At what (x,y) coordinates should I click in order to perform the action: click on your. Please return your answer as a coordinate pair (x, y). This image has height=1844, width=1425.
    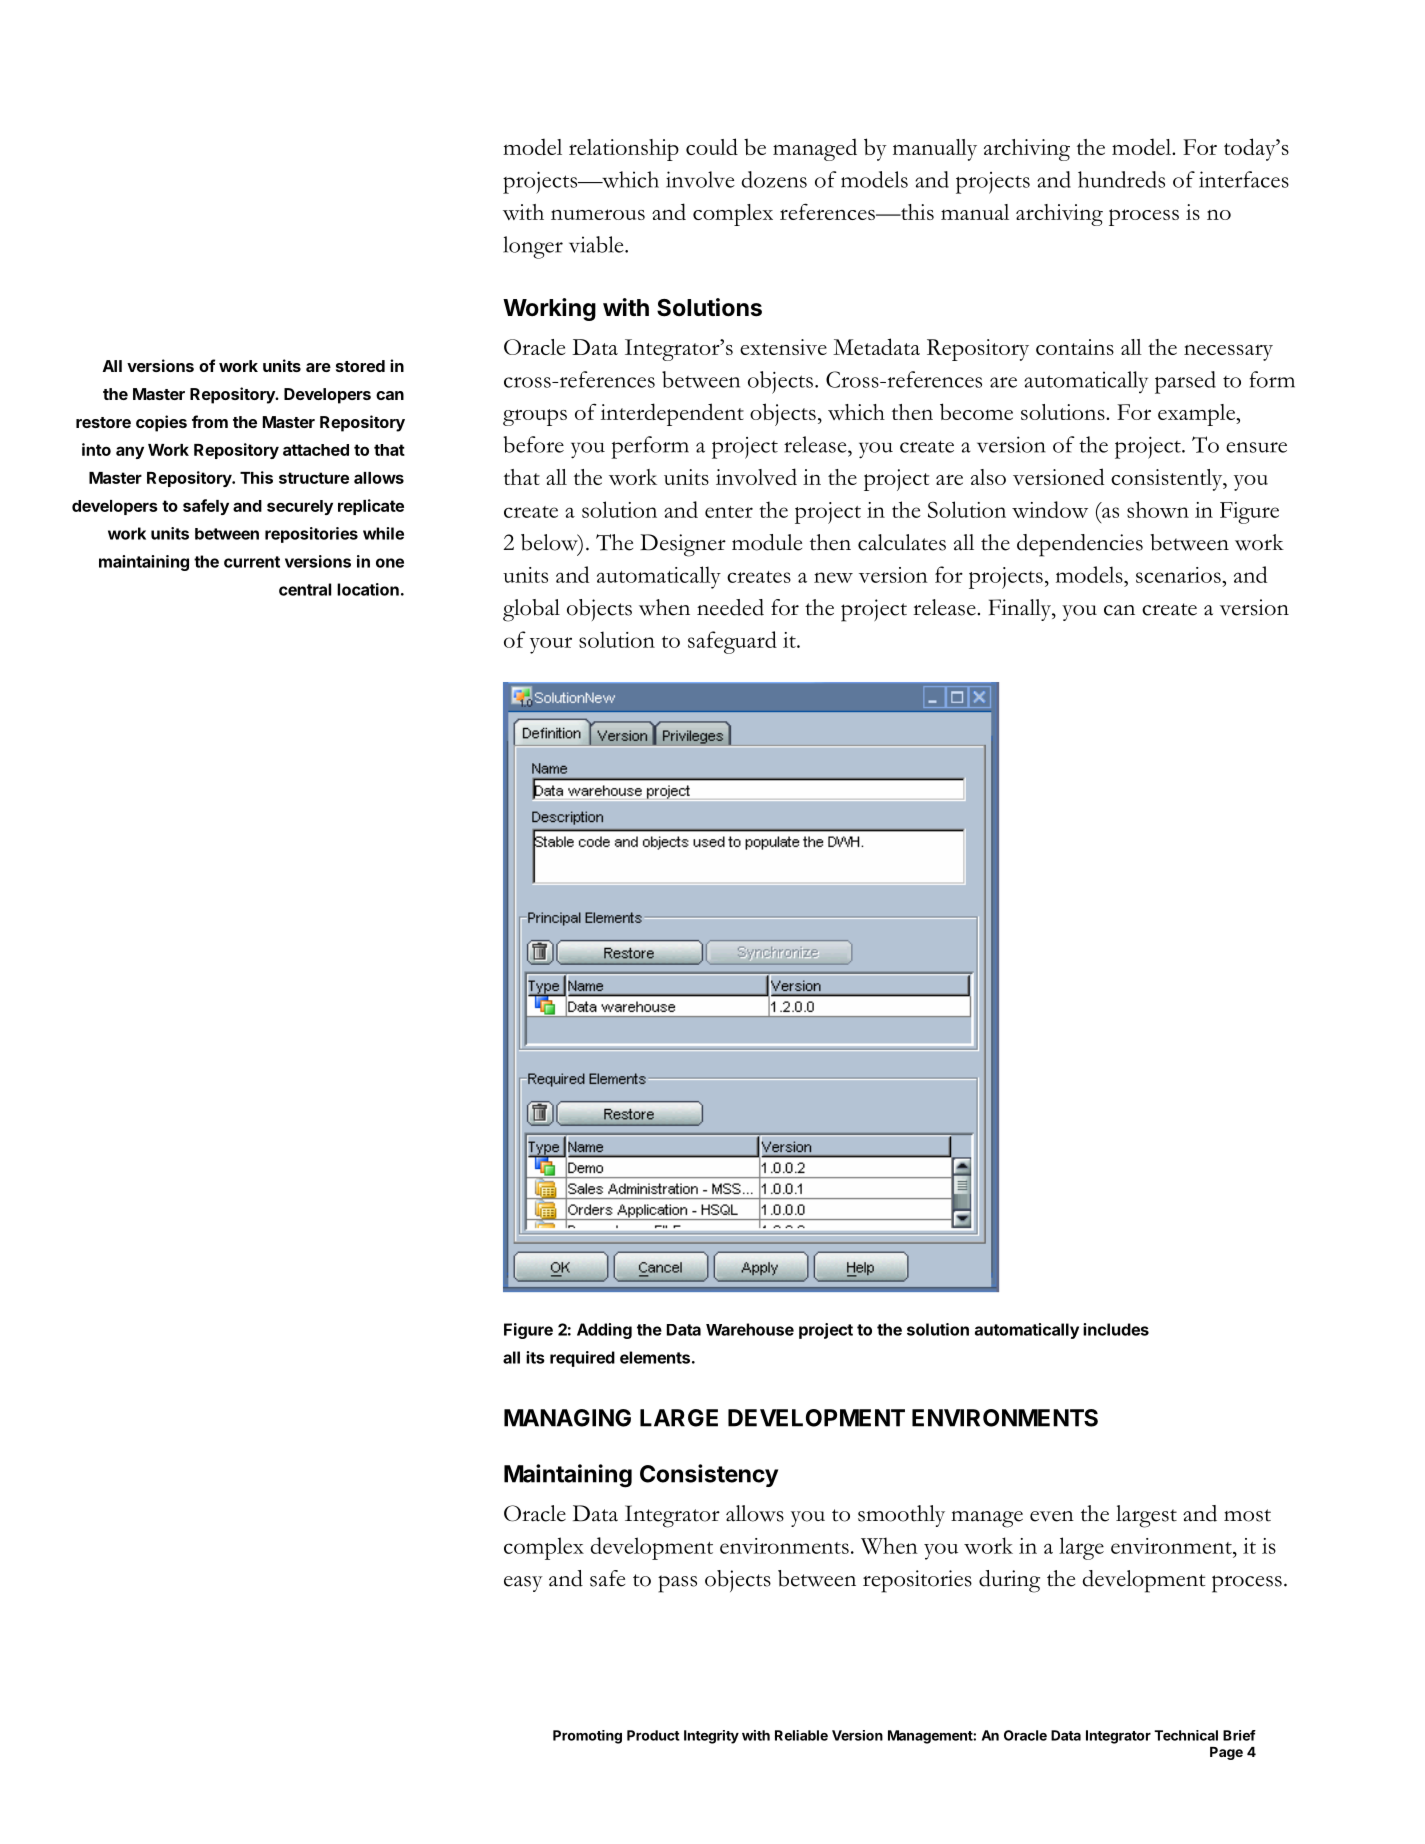
    Looking at the image, I should click on (551, 645).
